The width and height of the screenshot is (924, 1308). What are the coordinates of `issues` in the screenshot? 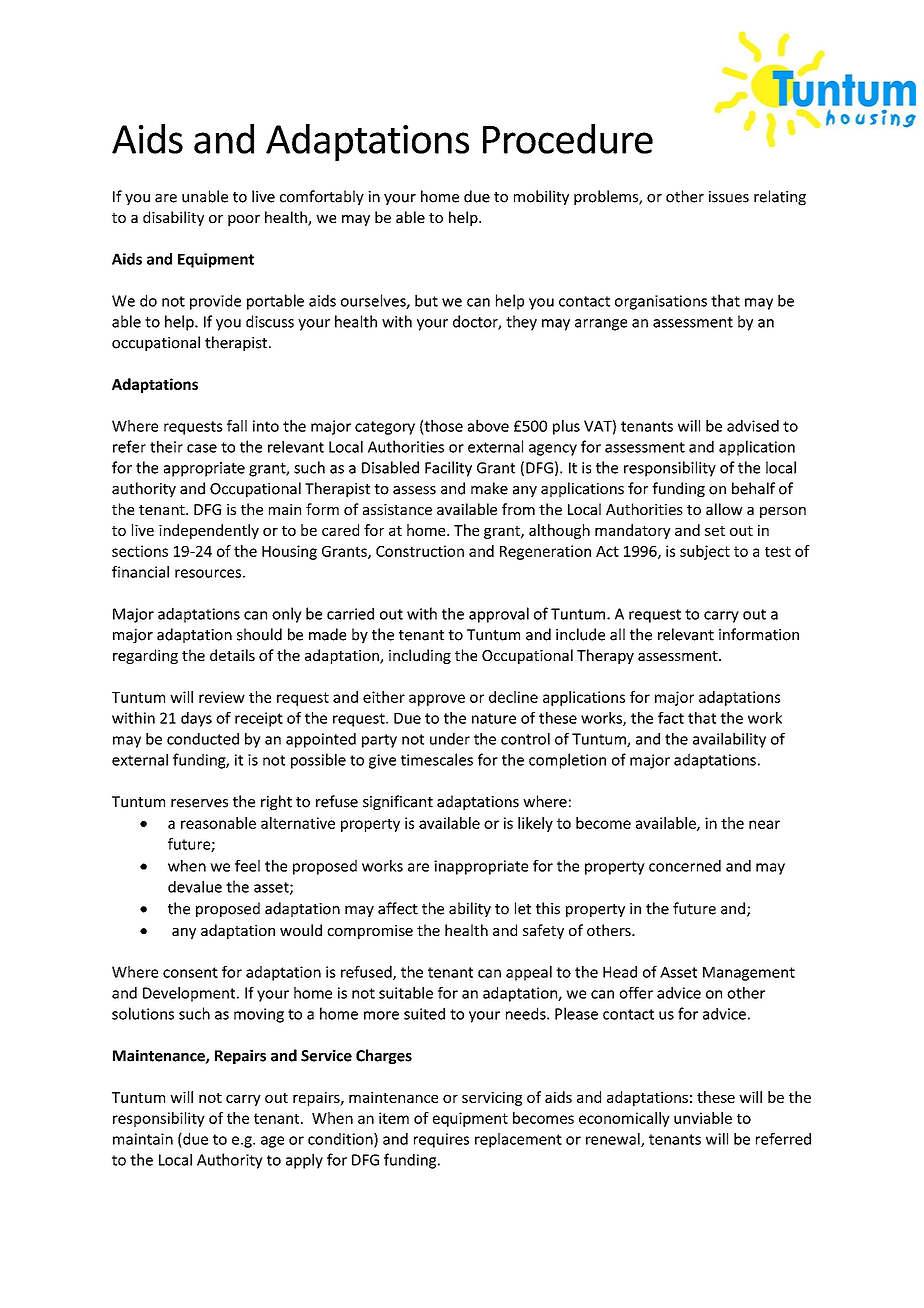 It's located at (729, 197).
